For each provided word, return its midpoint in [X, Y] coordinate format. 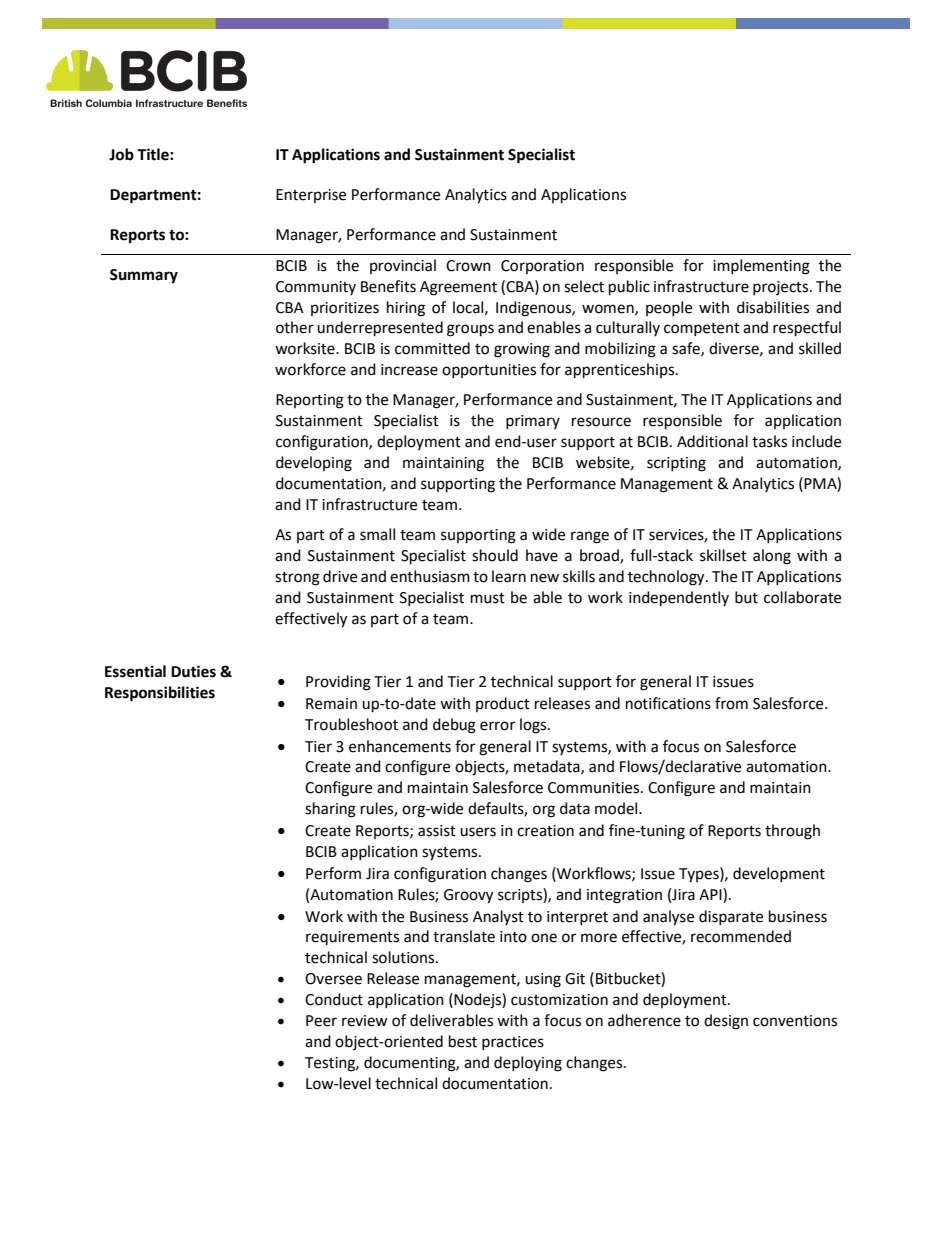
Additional [712, 441]
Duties [193, 671]
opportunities [489, 371]
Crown [468, 266]
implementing [761, 267]
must [488, 598]
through [792, 832]
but [746, 597]
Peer [321, 1021]
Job [121, 154]
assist [437, 831]
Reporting [310, 401]
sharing [330, 810]
